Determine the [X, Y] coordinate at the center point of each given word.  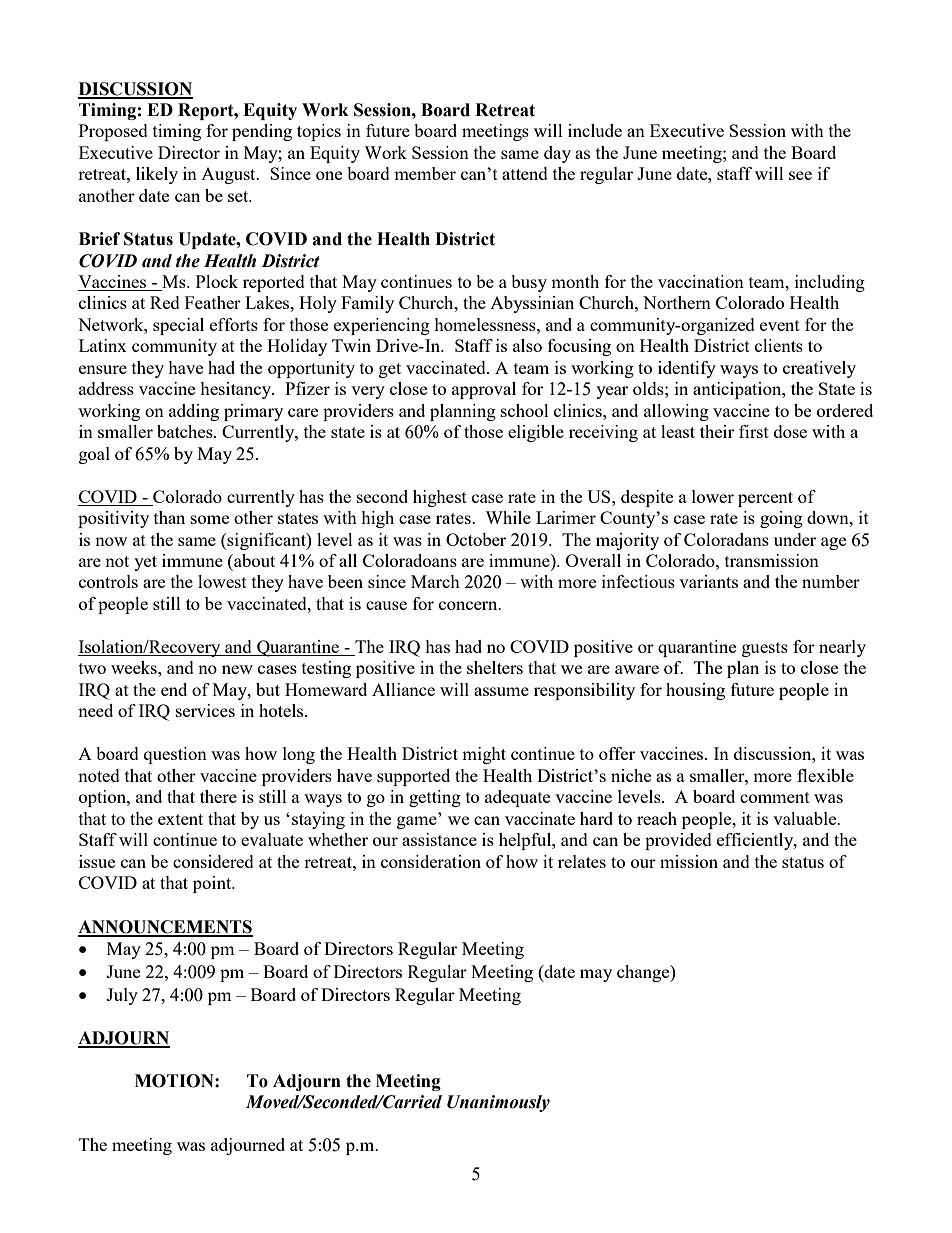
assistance [439, 839]
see [800, 175]
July [122, 996]
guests [765, 649]
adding [194, 412]
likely [157, 175]
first [754, 431]
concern [469, 605]
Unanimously [498, 1103]
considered [213, 861]
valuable [806, 818]
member [425, 173]
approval [484, 390]
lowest [222, 581]
